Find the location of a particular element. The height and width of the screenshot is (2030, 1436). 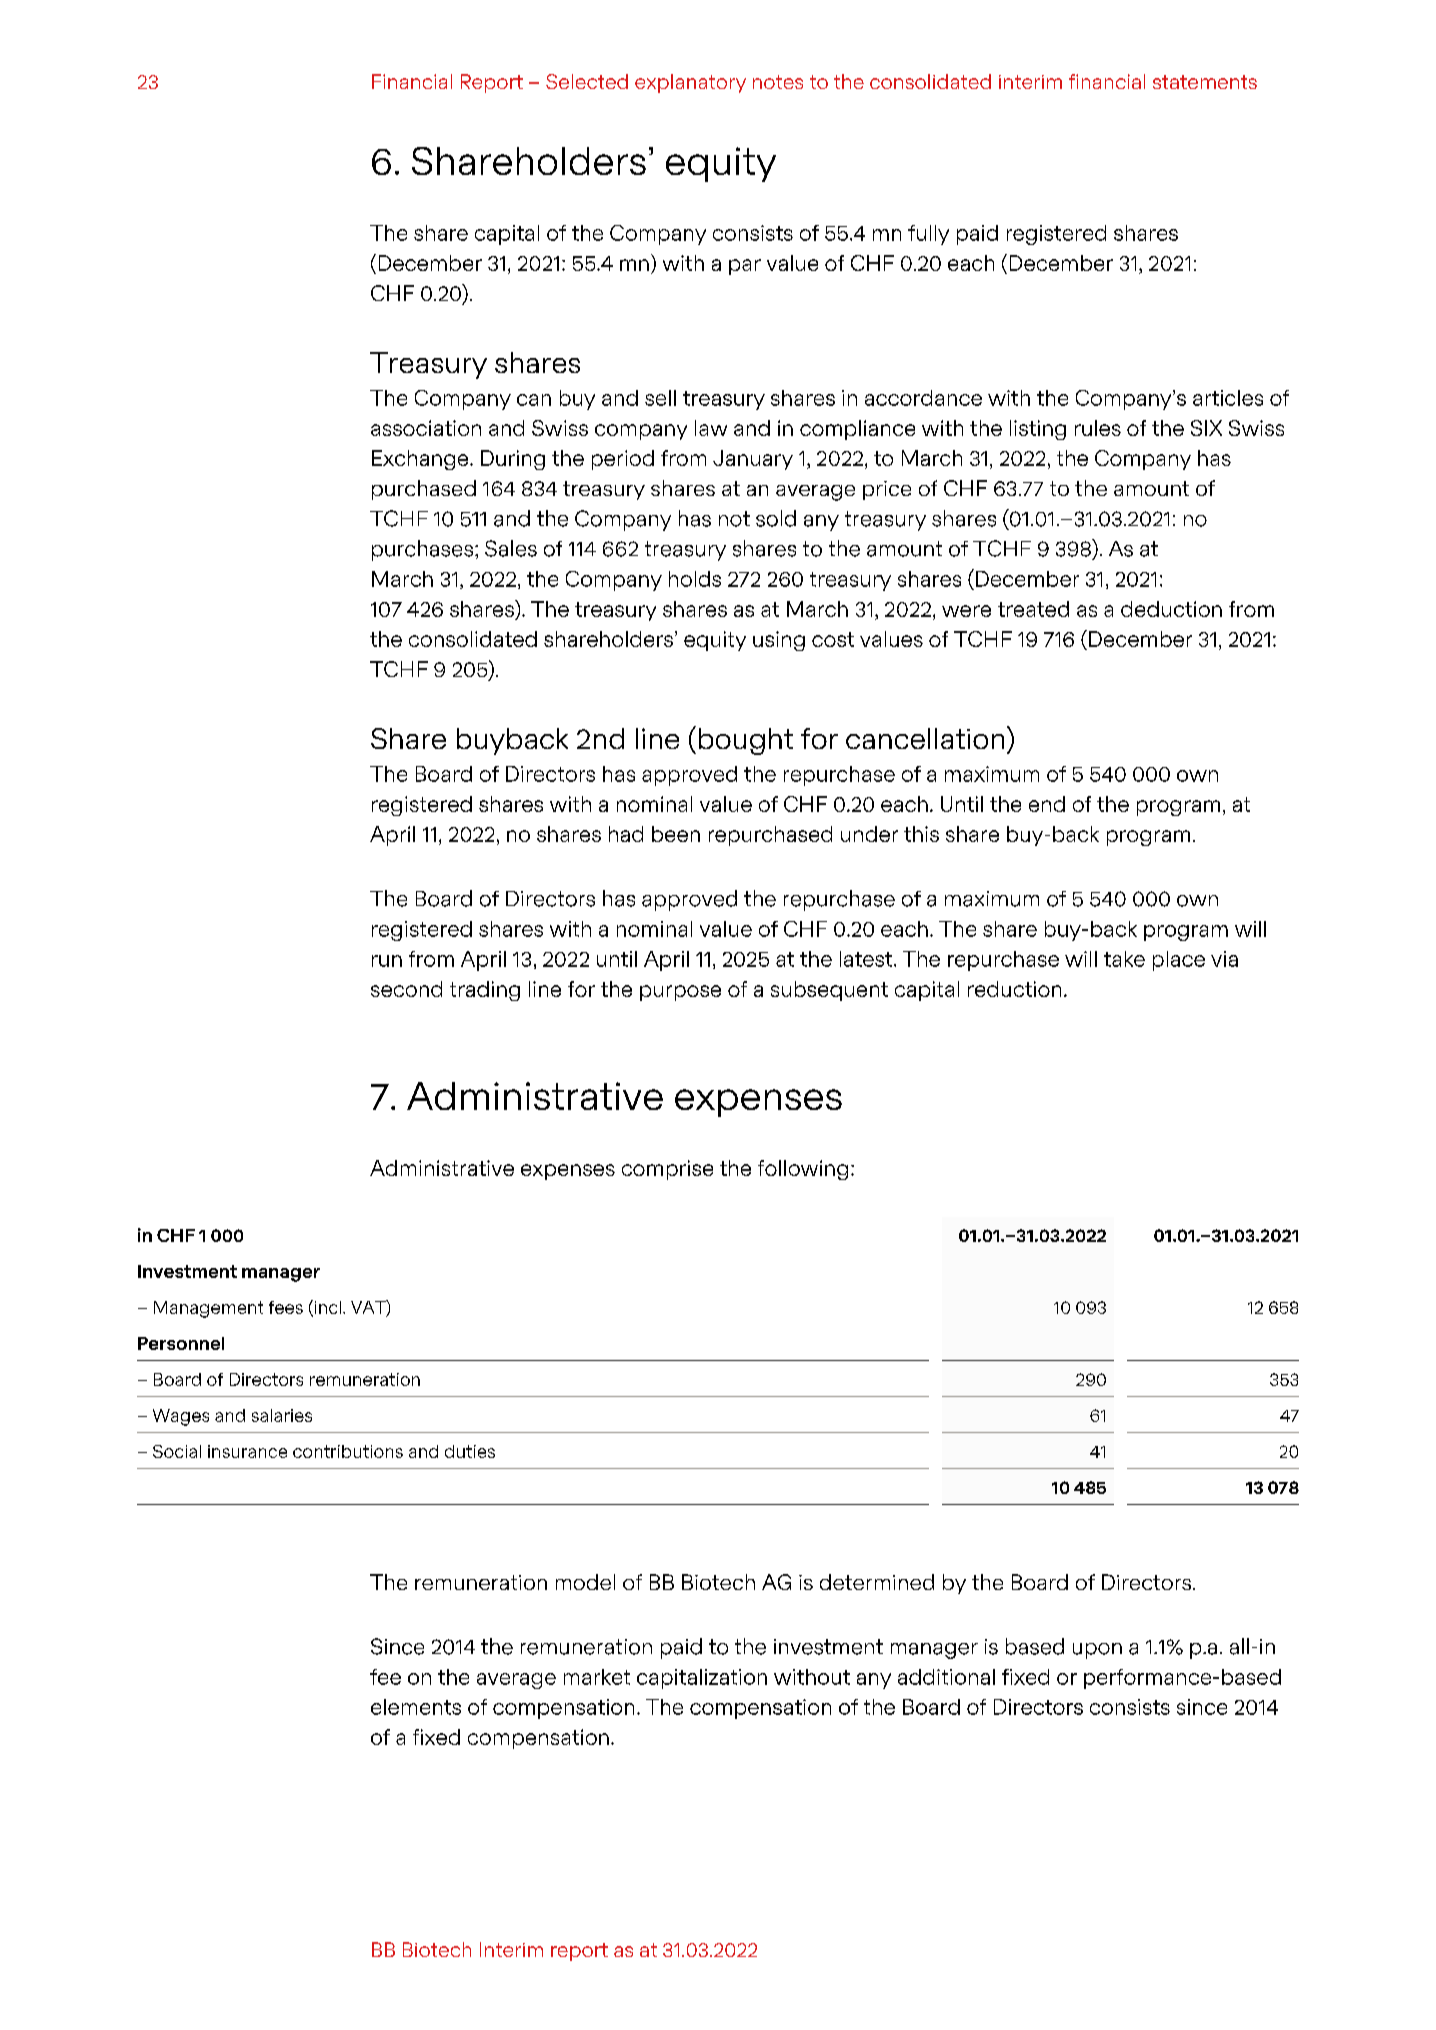

Exchange is located at coordinates (421, 460).
